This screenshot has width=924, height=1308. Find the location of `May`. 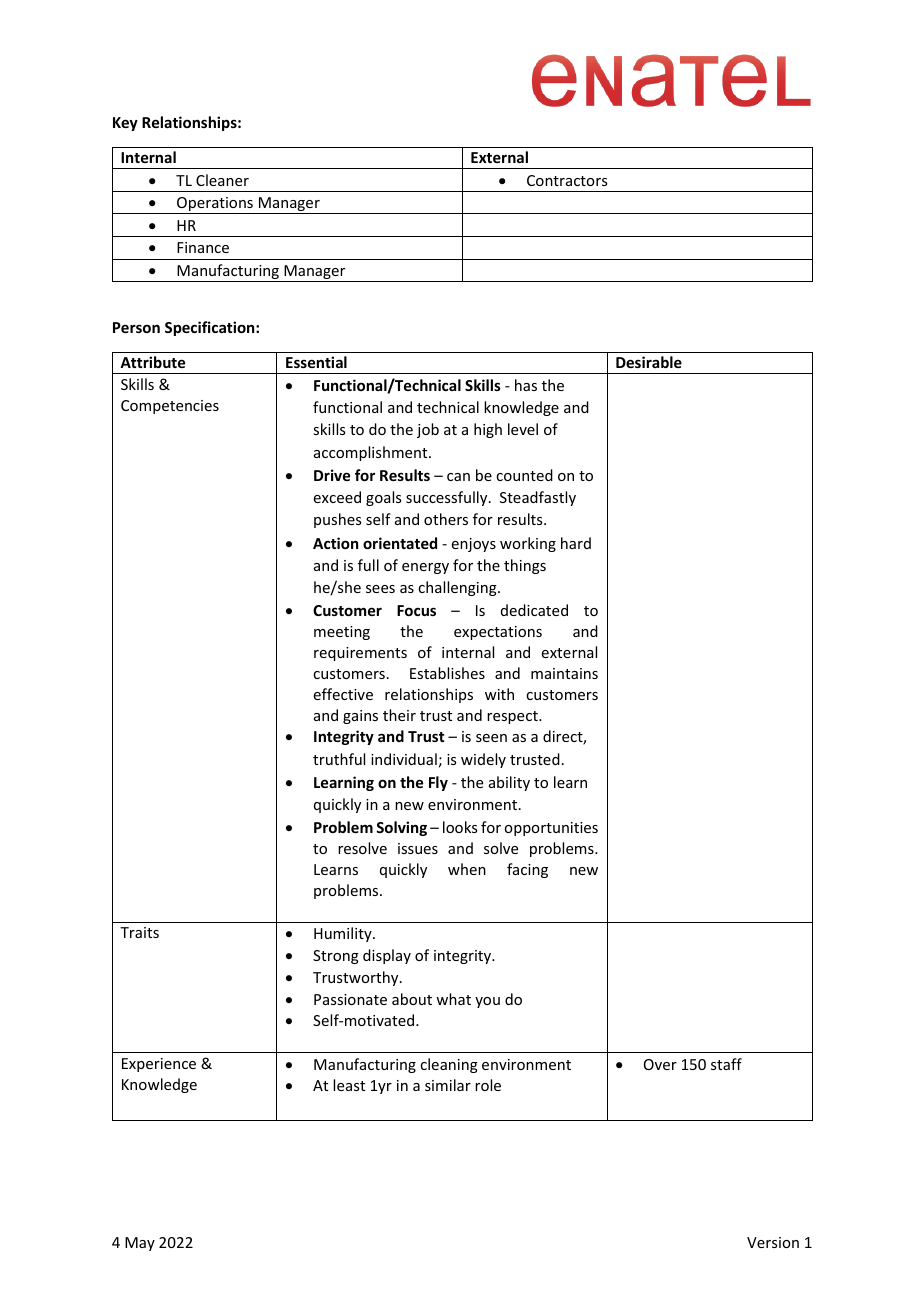

May is located at coordinates (140, 1244).
